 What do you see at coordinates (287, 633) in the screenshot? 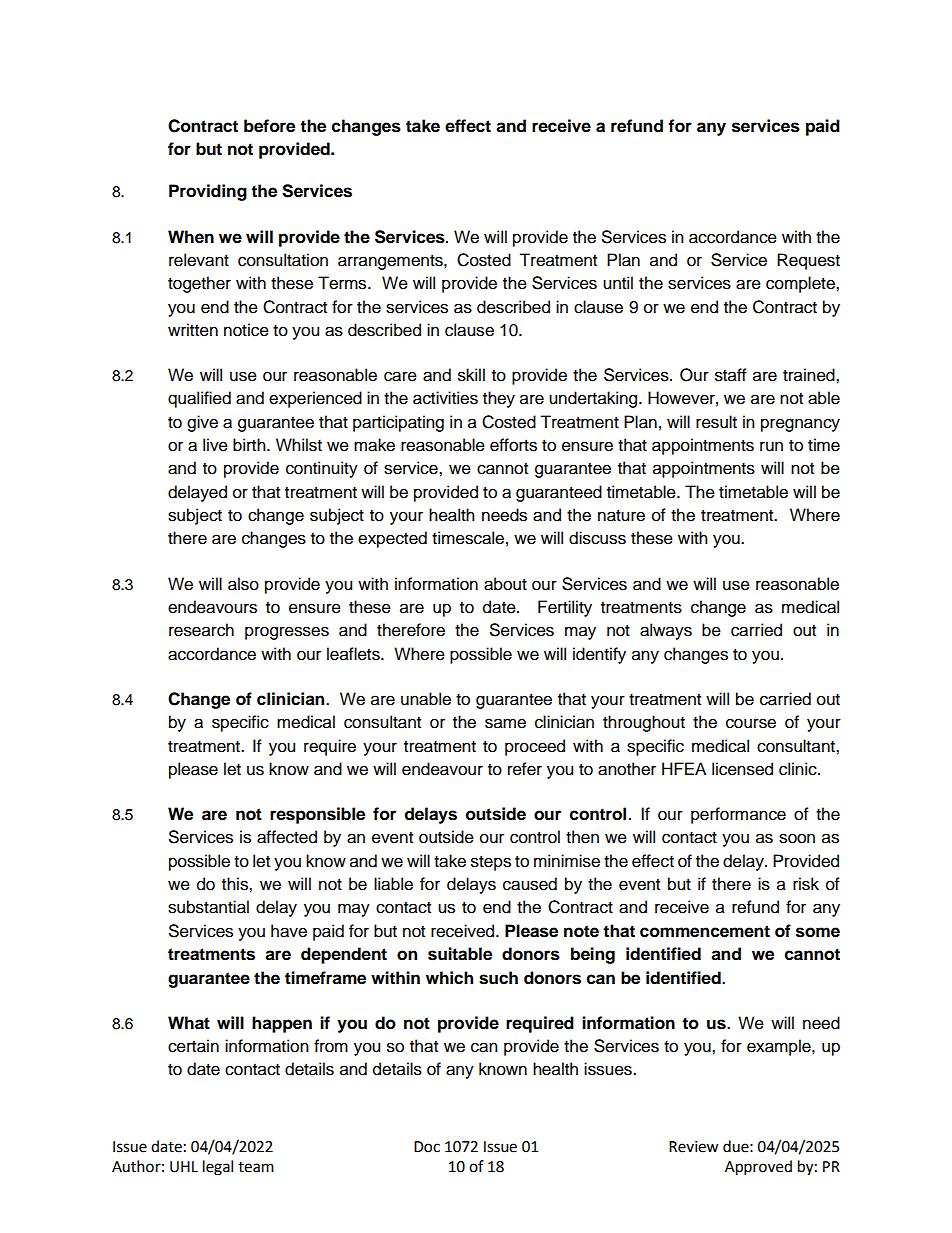
I see `progresses` at bounding box center [287, 633].
